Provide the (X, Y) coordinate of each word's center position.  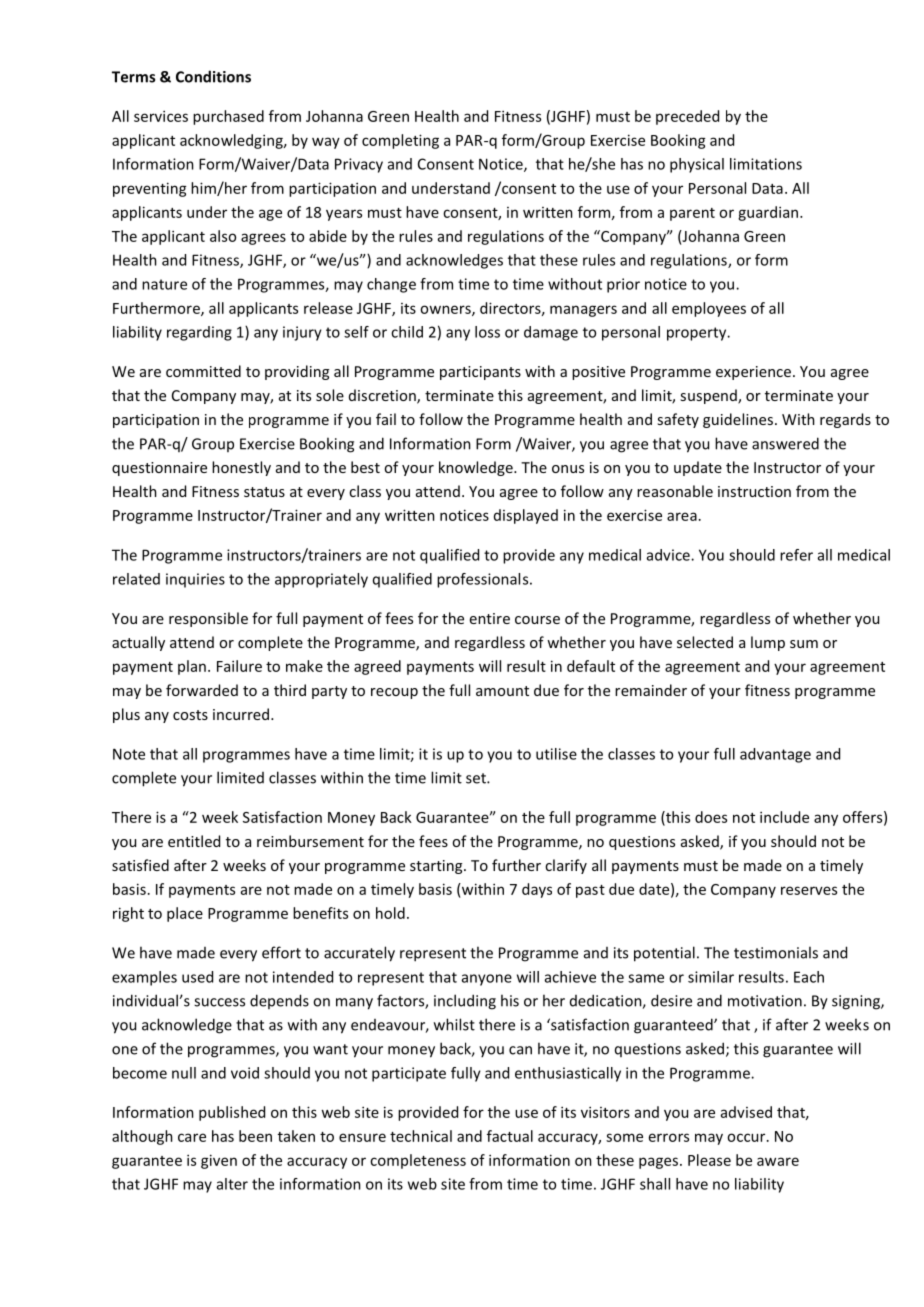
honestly (241, 468)
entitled (194, 841)
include (784, 817)
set (477, 778)
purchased (228, 117)
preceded (687, 117)
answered (785, 443)
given (219, 1161)
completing (400, 141)
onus (568, 469)
